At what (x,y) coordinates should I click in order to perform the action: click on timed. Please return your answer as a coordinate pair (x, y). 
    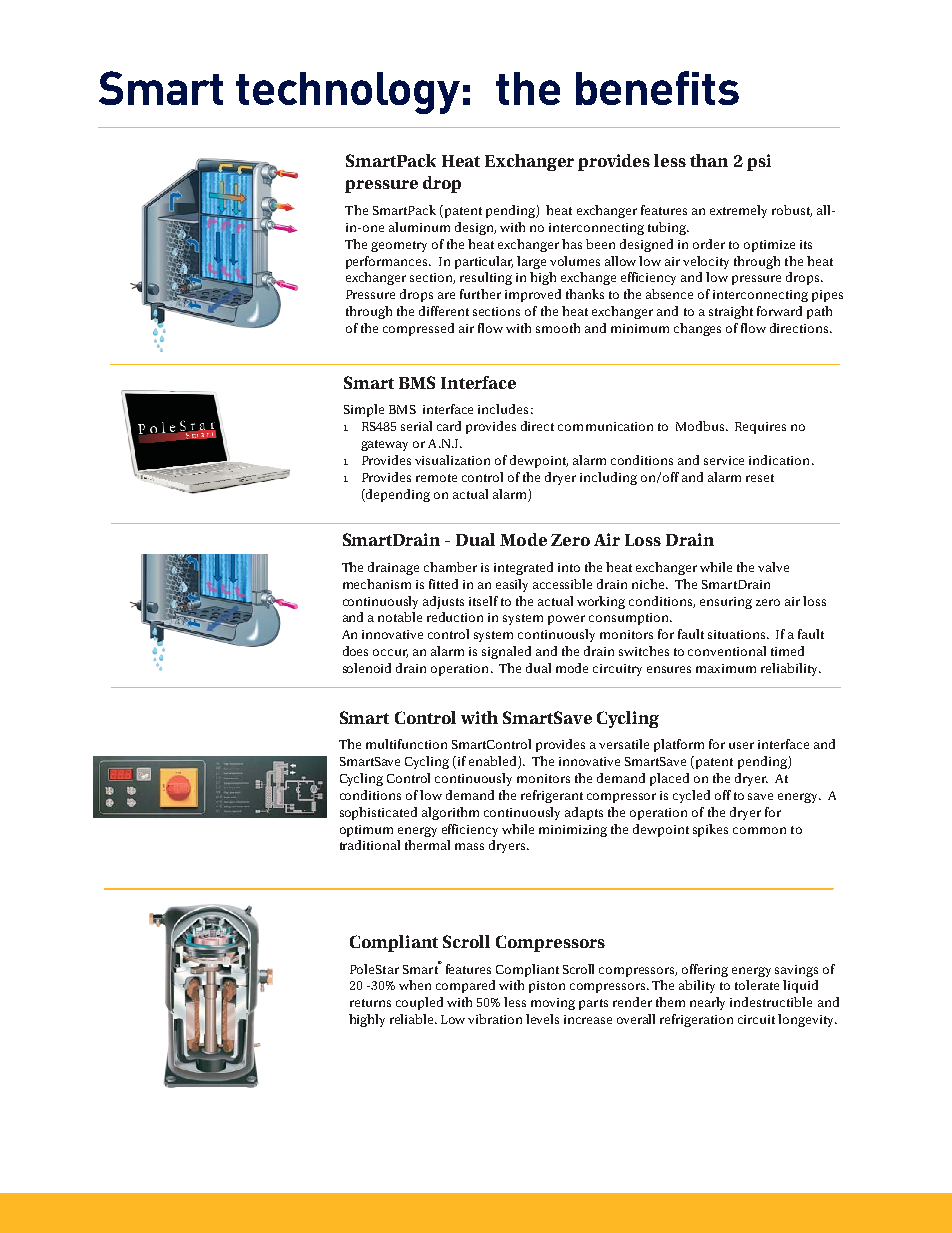
    Looking at the image, I should click on (787, 651).
